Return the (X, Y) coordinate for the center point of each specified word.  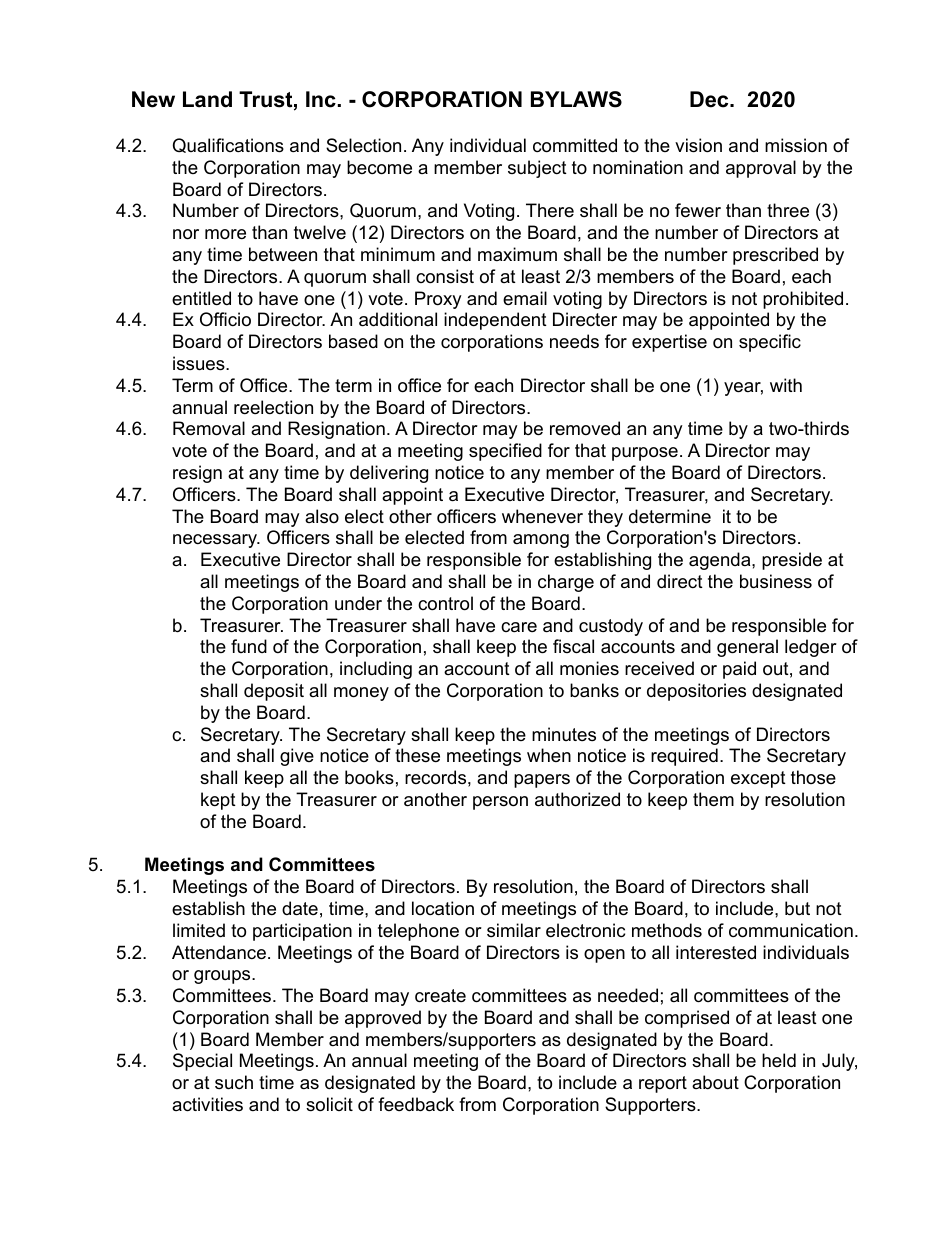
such (234, 1082)
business (776, 581)
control (445, 603)
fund (249, 646)
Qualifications (228, 145)
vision (698, 145)
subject (537, 169)
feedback (416, 1104)
